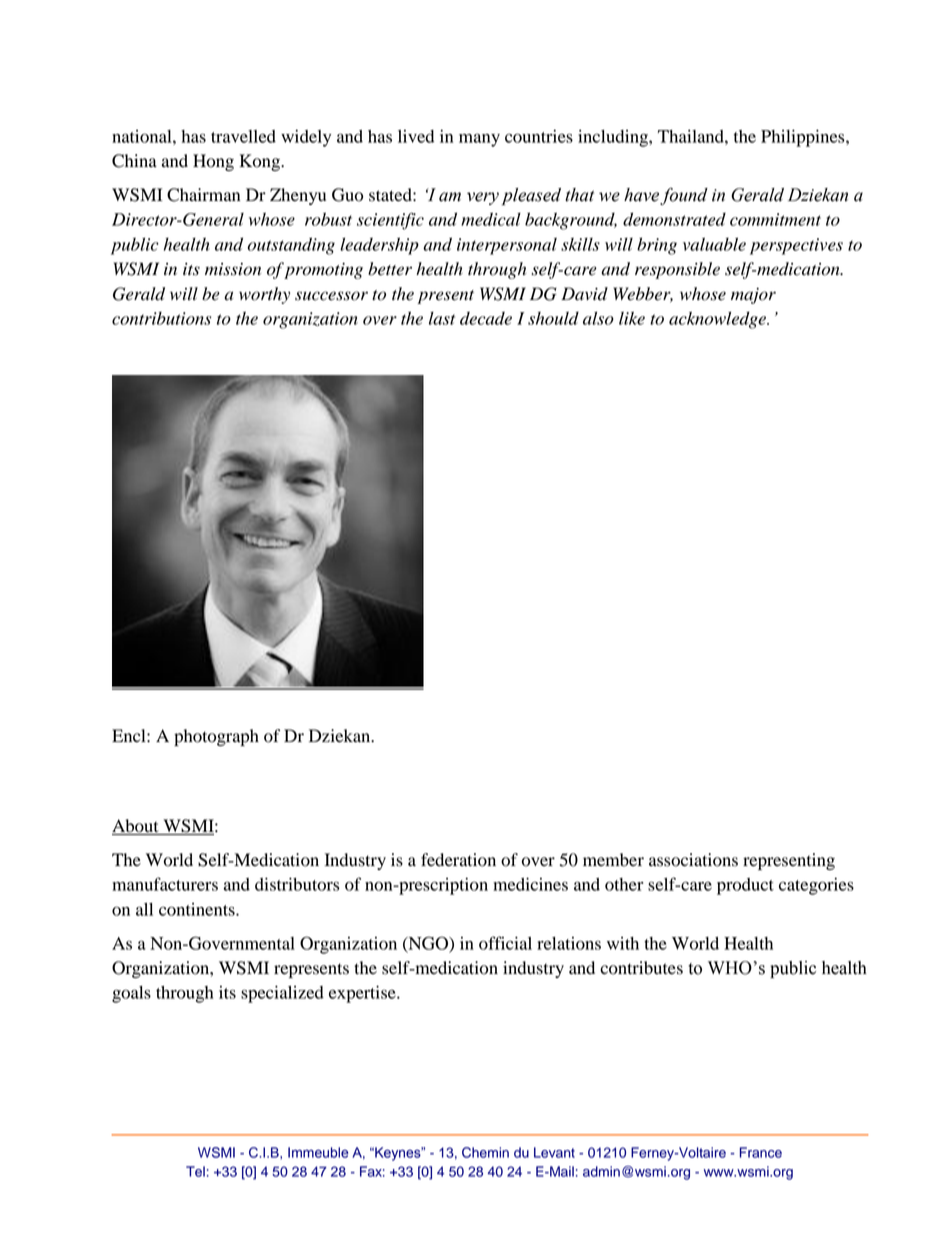  Describe the element at coordinates (458, 860) in the image. I see `federation` at that location.
